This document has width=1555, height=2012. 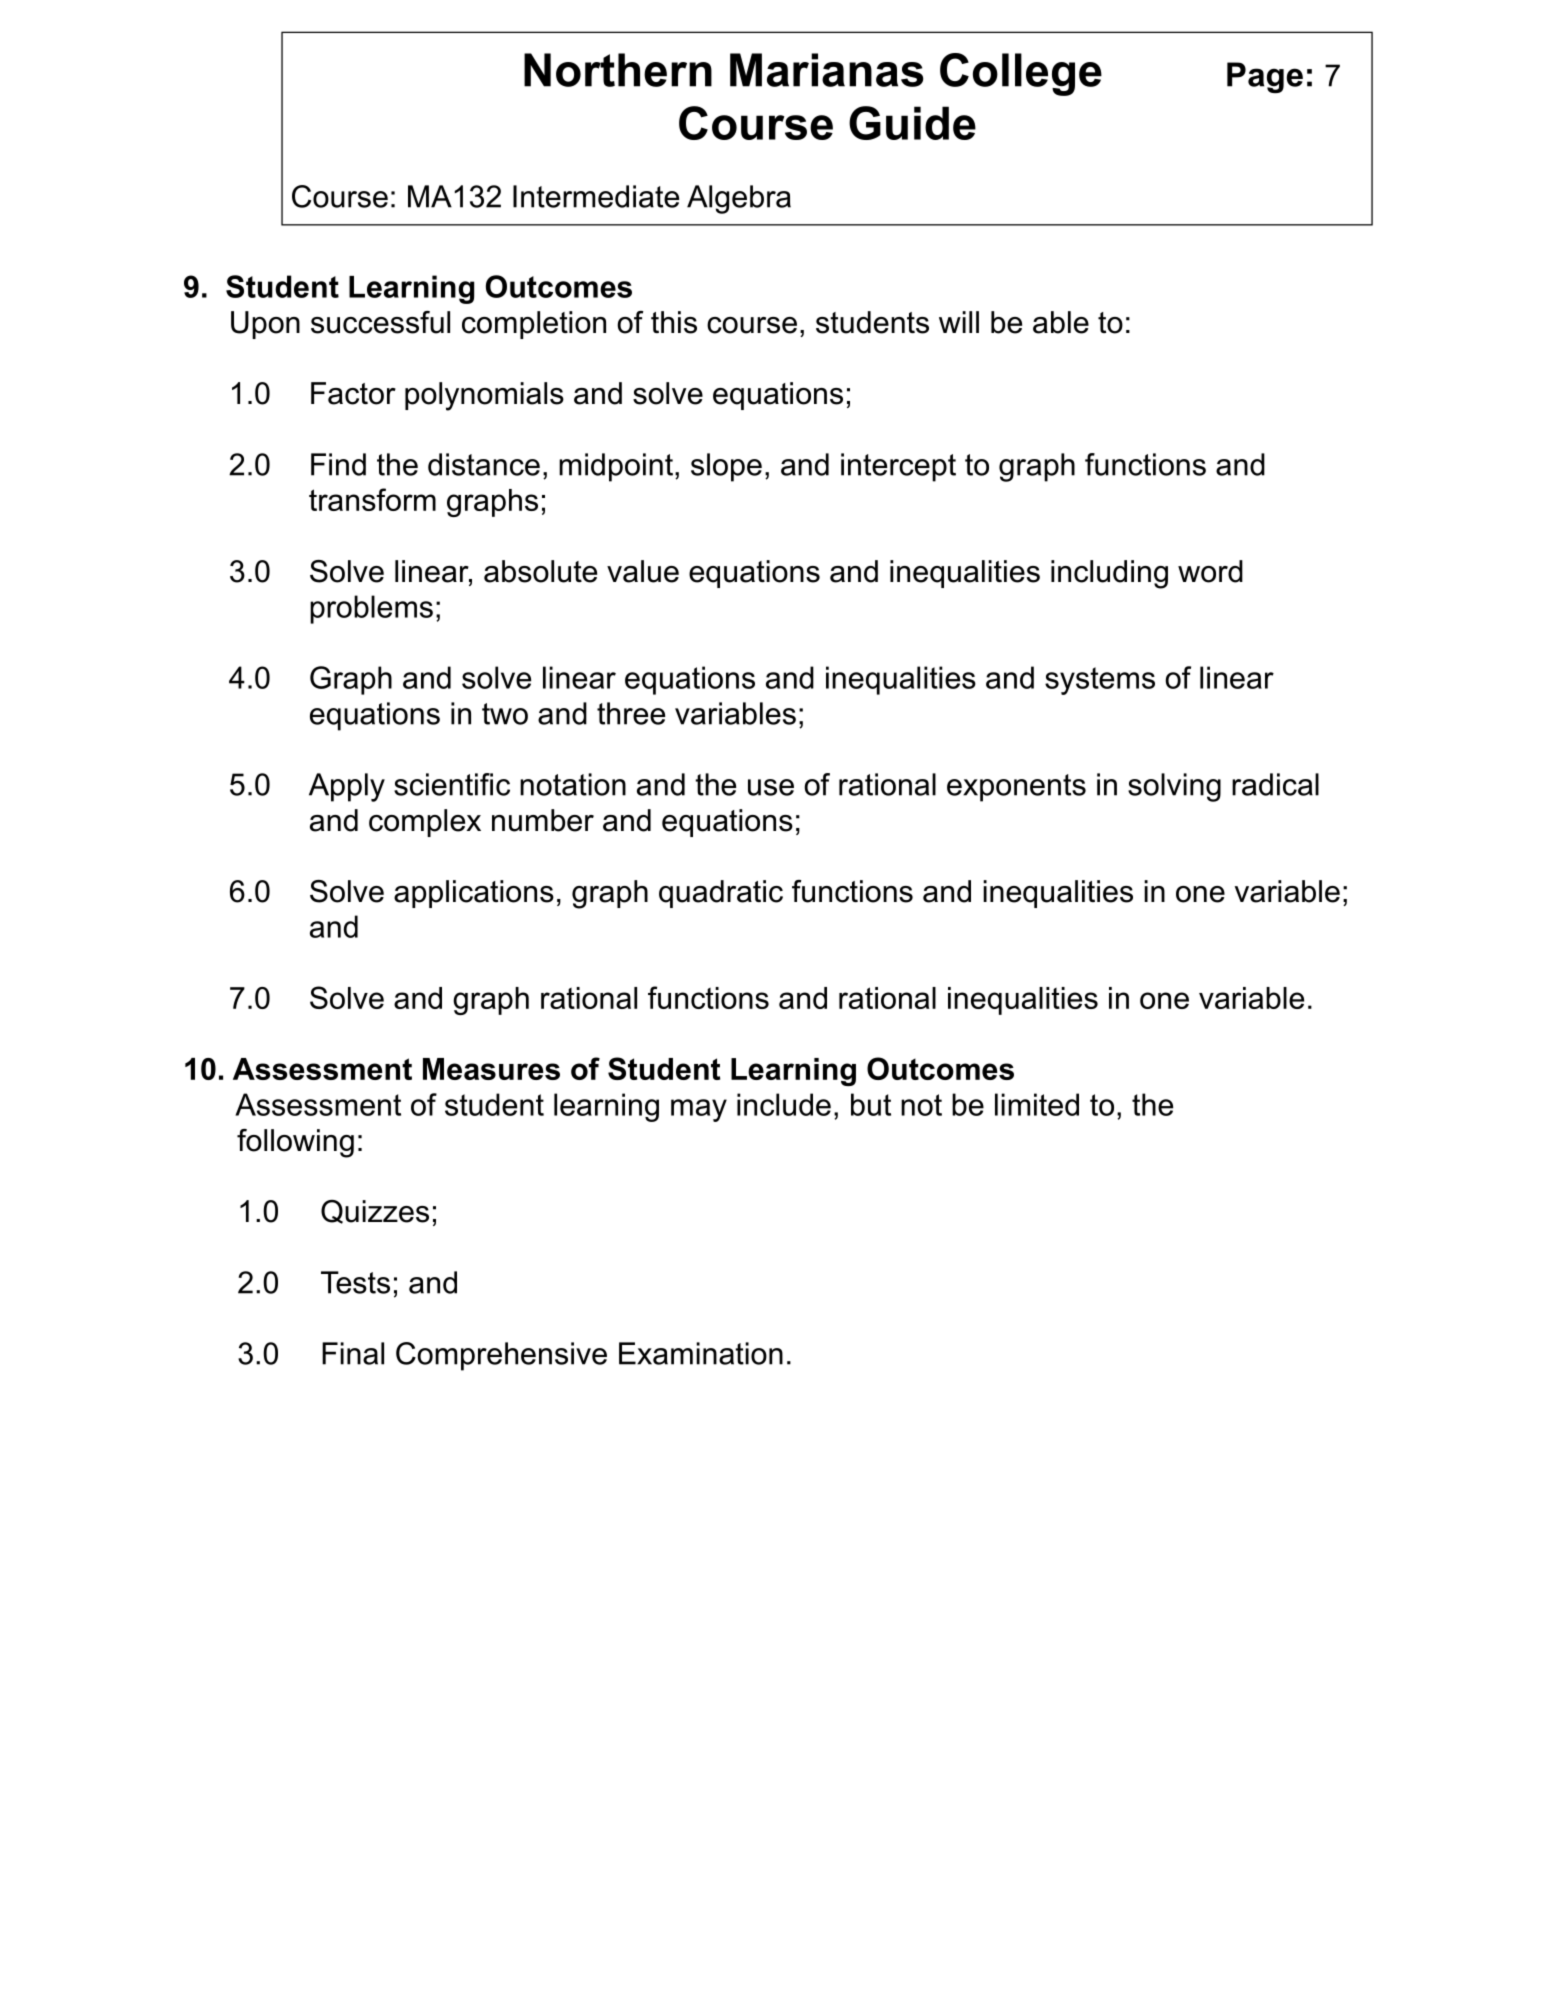 What do you see at coordinates (771, 787) in the document?
I see `use` at bounding box center [771, 787].
